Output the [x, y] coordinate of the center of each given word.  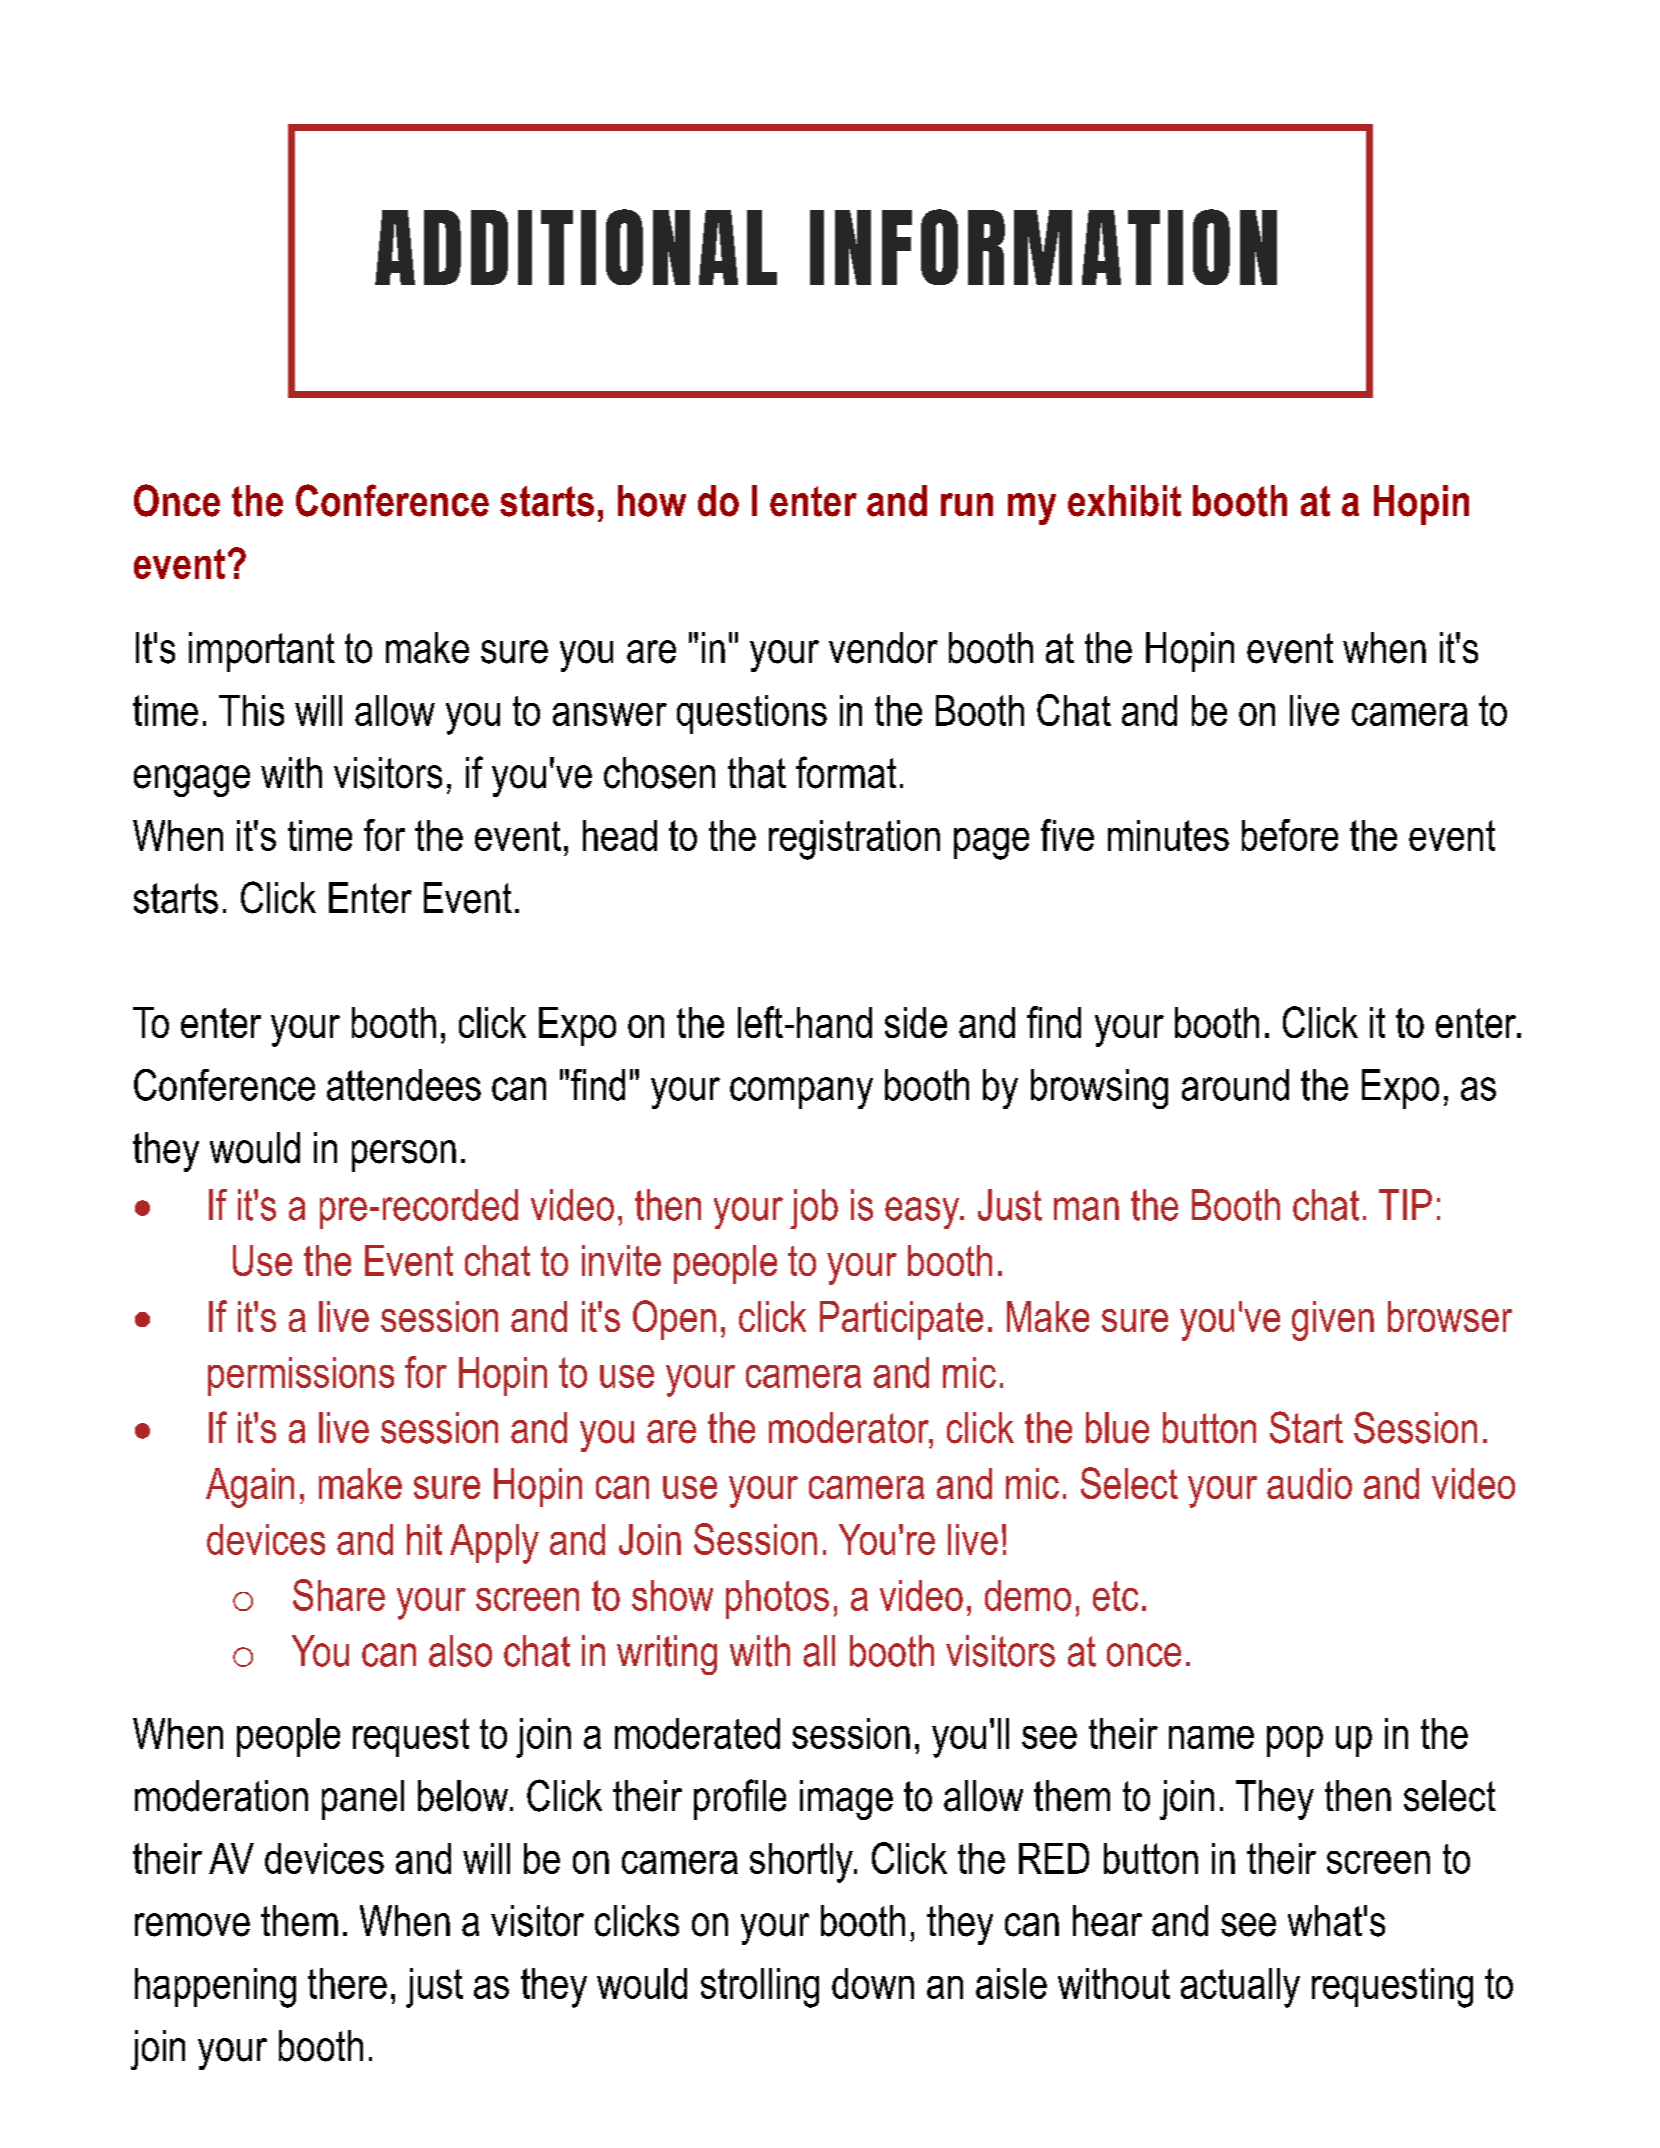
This [251, 710]
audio [1309, 1483]
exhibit [1124, 501]
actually [1240, 1988]
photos [777, 1599]
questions [752, 714]
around [1235, 1085]
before [1290, 835]
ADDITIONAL [576, 247]
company [801, 1093]
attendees [404, 1085]
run [967, 504]
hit [424, 1539]
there [347, 1983]
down [873, 1983]
